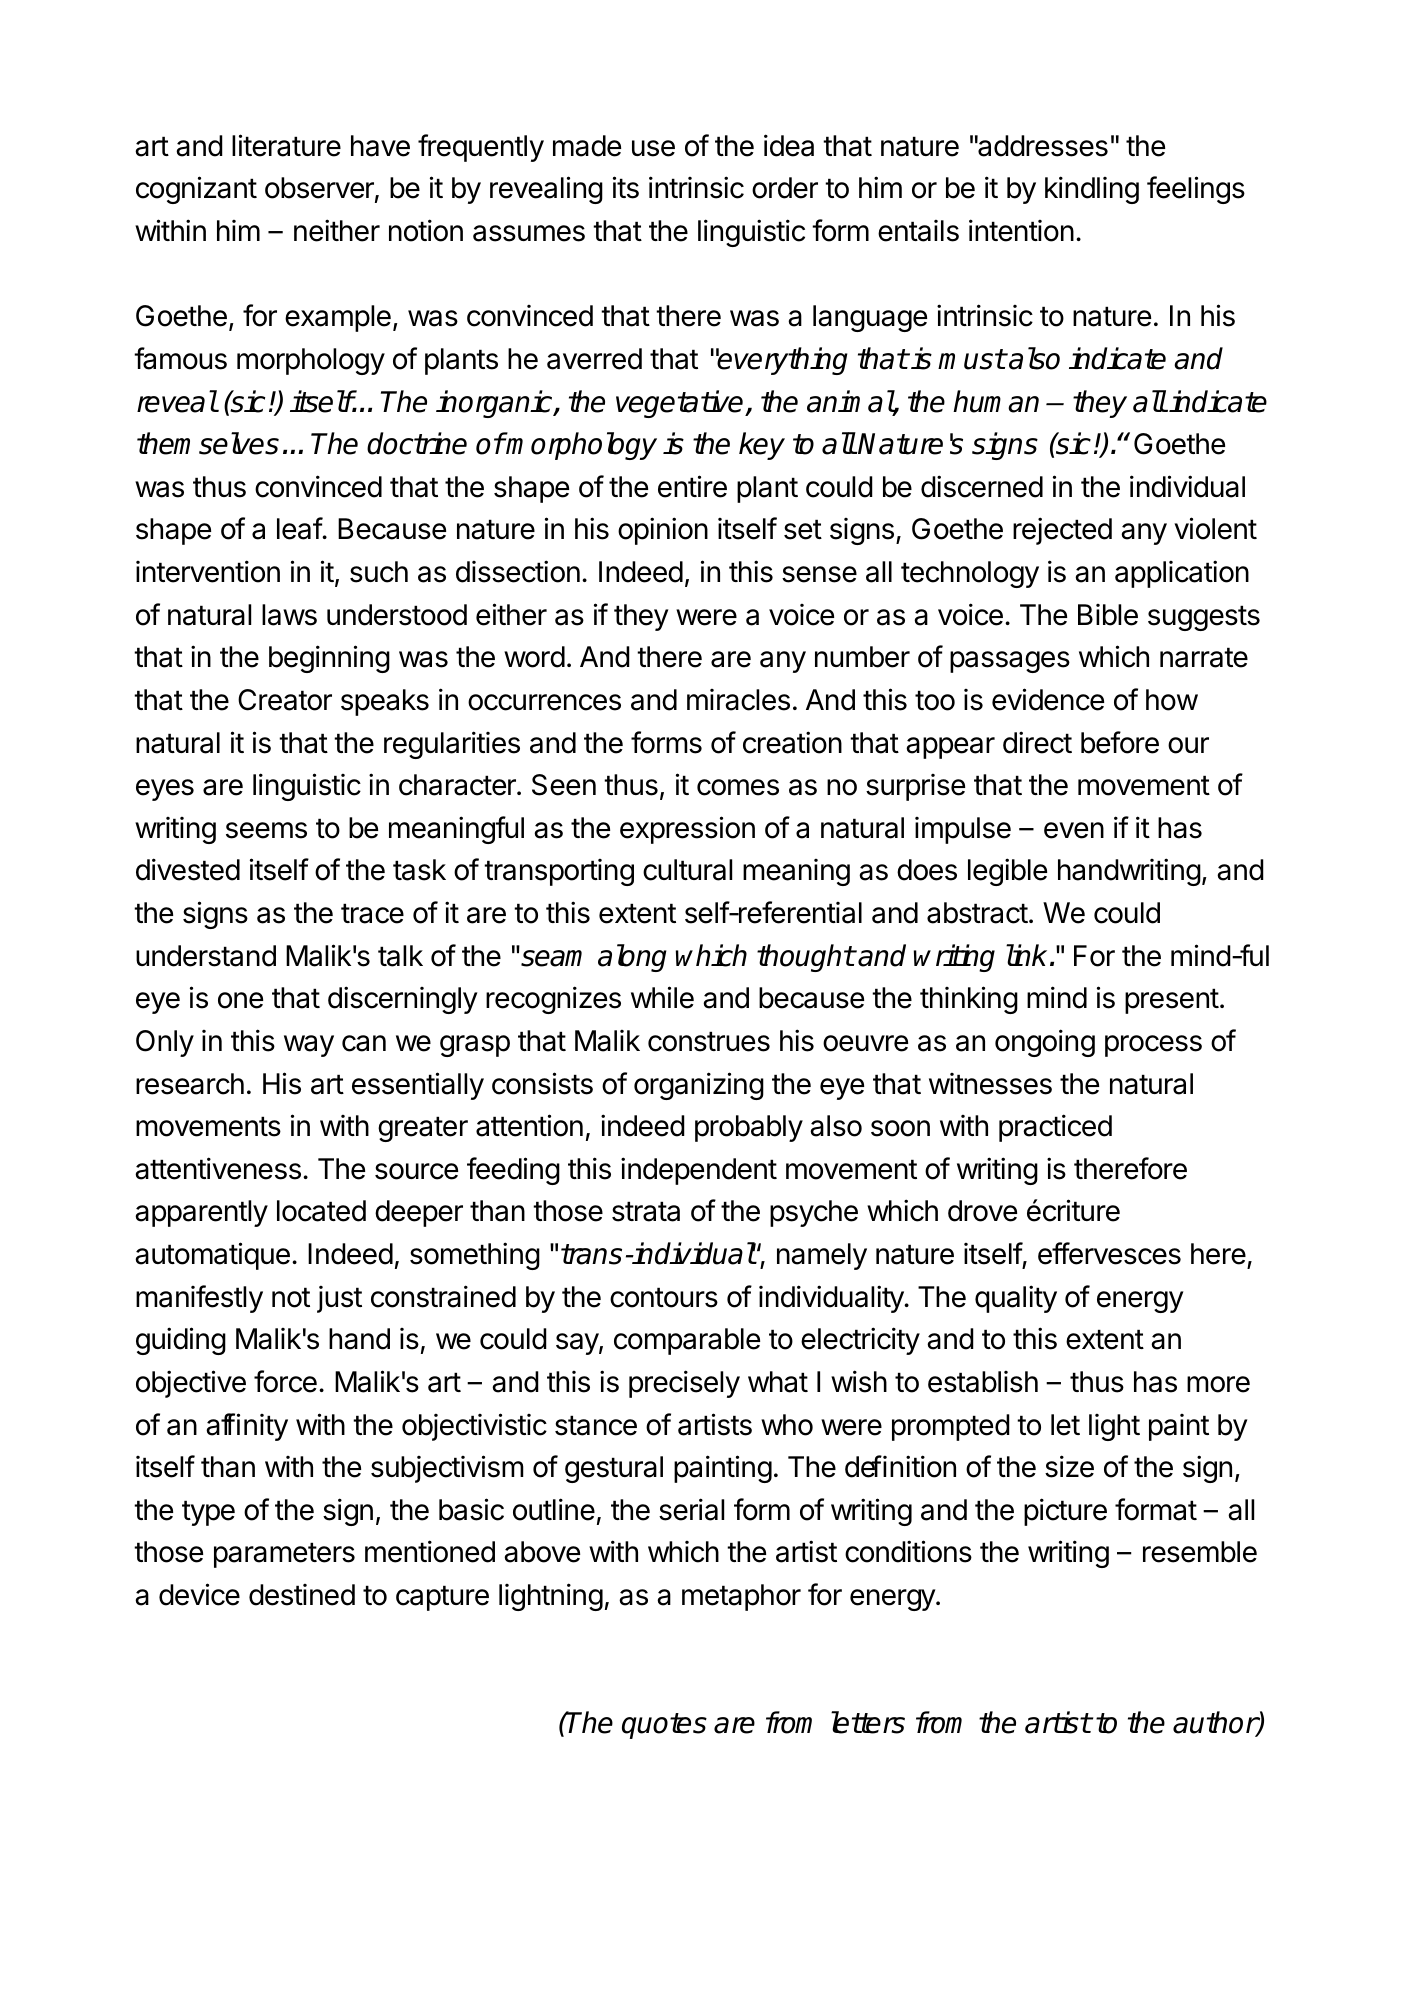  What do you see at coordinates (302, 1595) in the screenshot?
I see `destined` at bounding box center [302, 1595].
